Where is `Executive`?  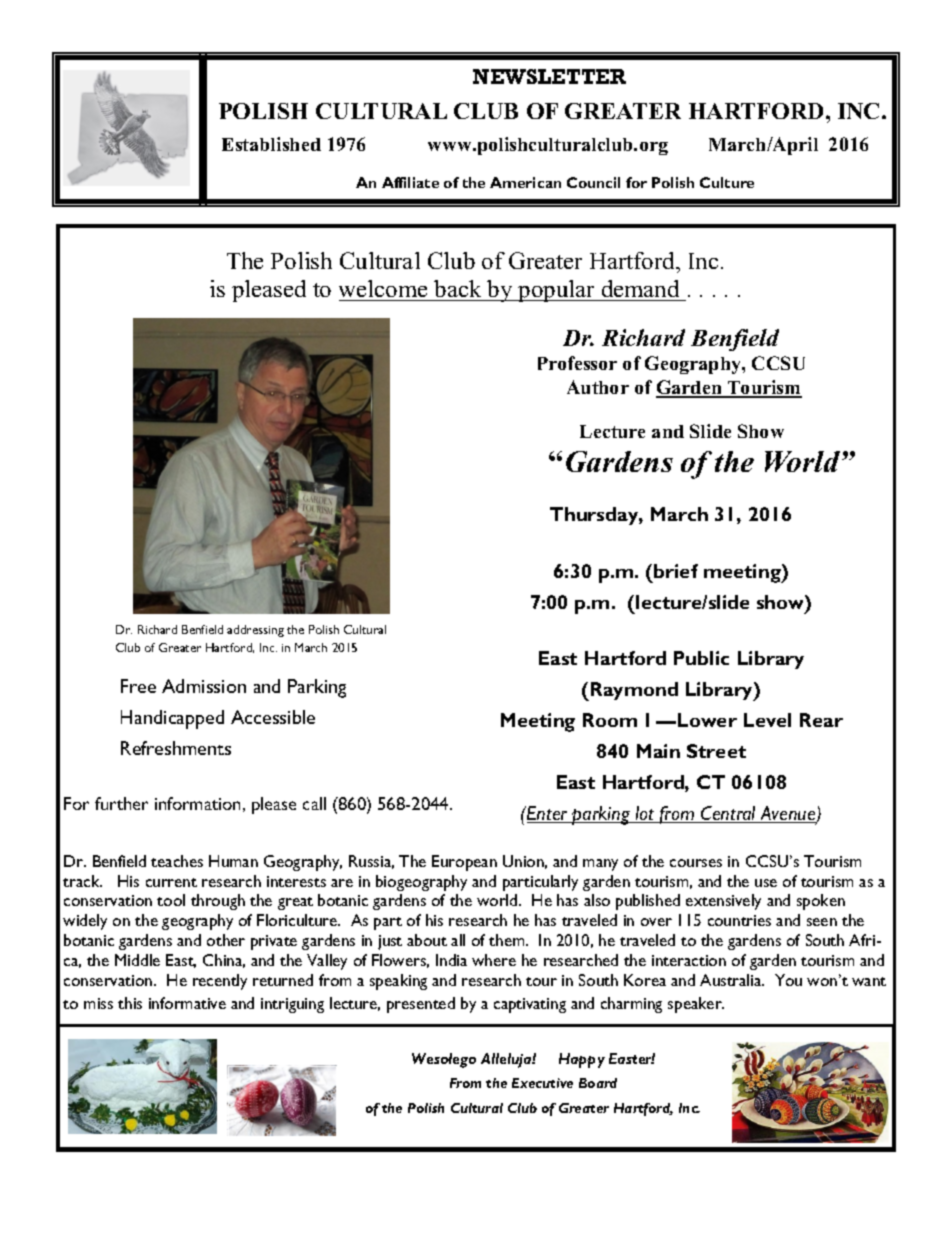 Executive is located at coordinates (542, 1083).
